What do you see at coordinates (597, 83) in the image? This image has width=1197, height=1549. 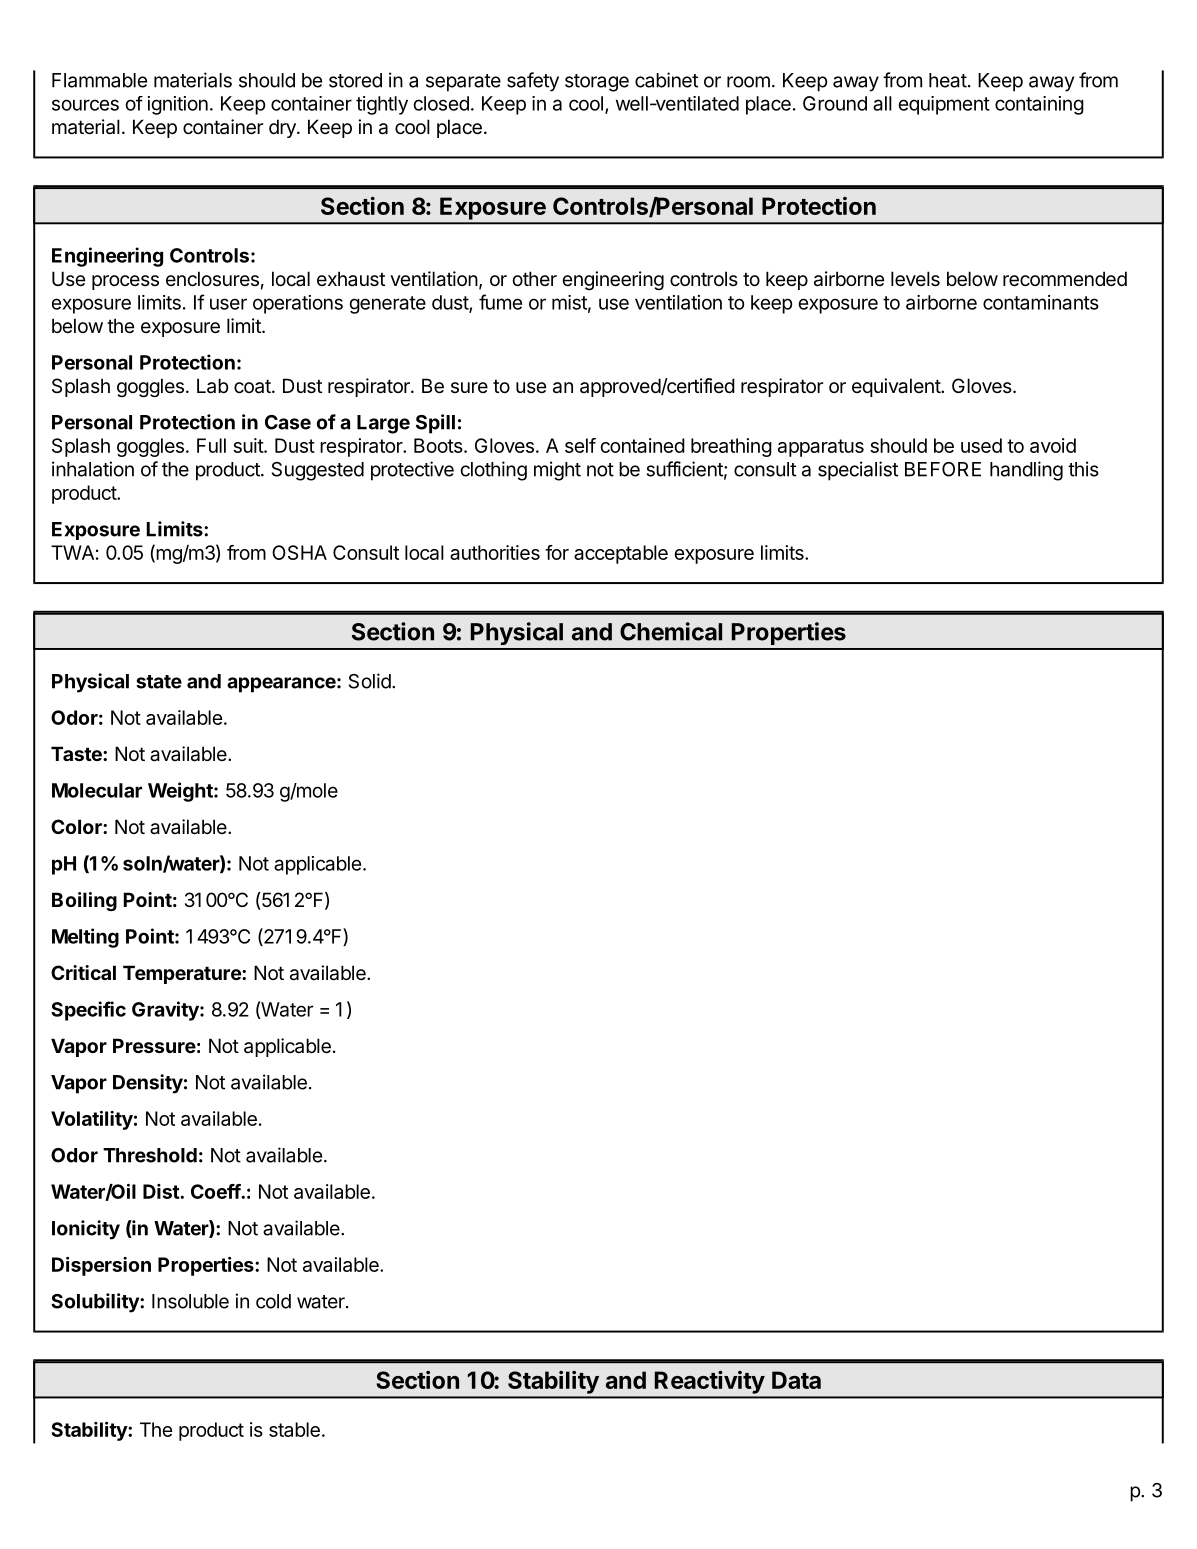 I see `storage` at bounding box center [597, 83].
